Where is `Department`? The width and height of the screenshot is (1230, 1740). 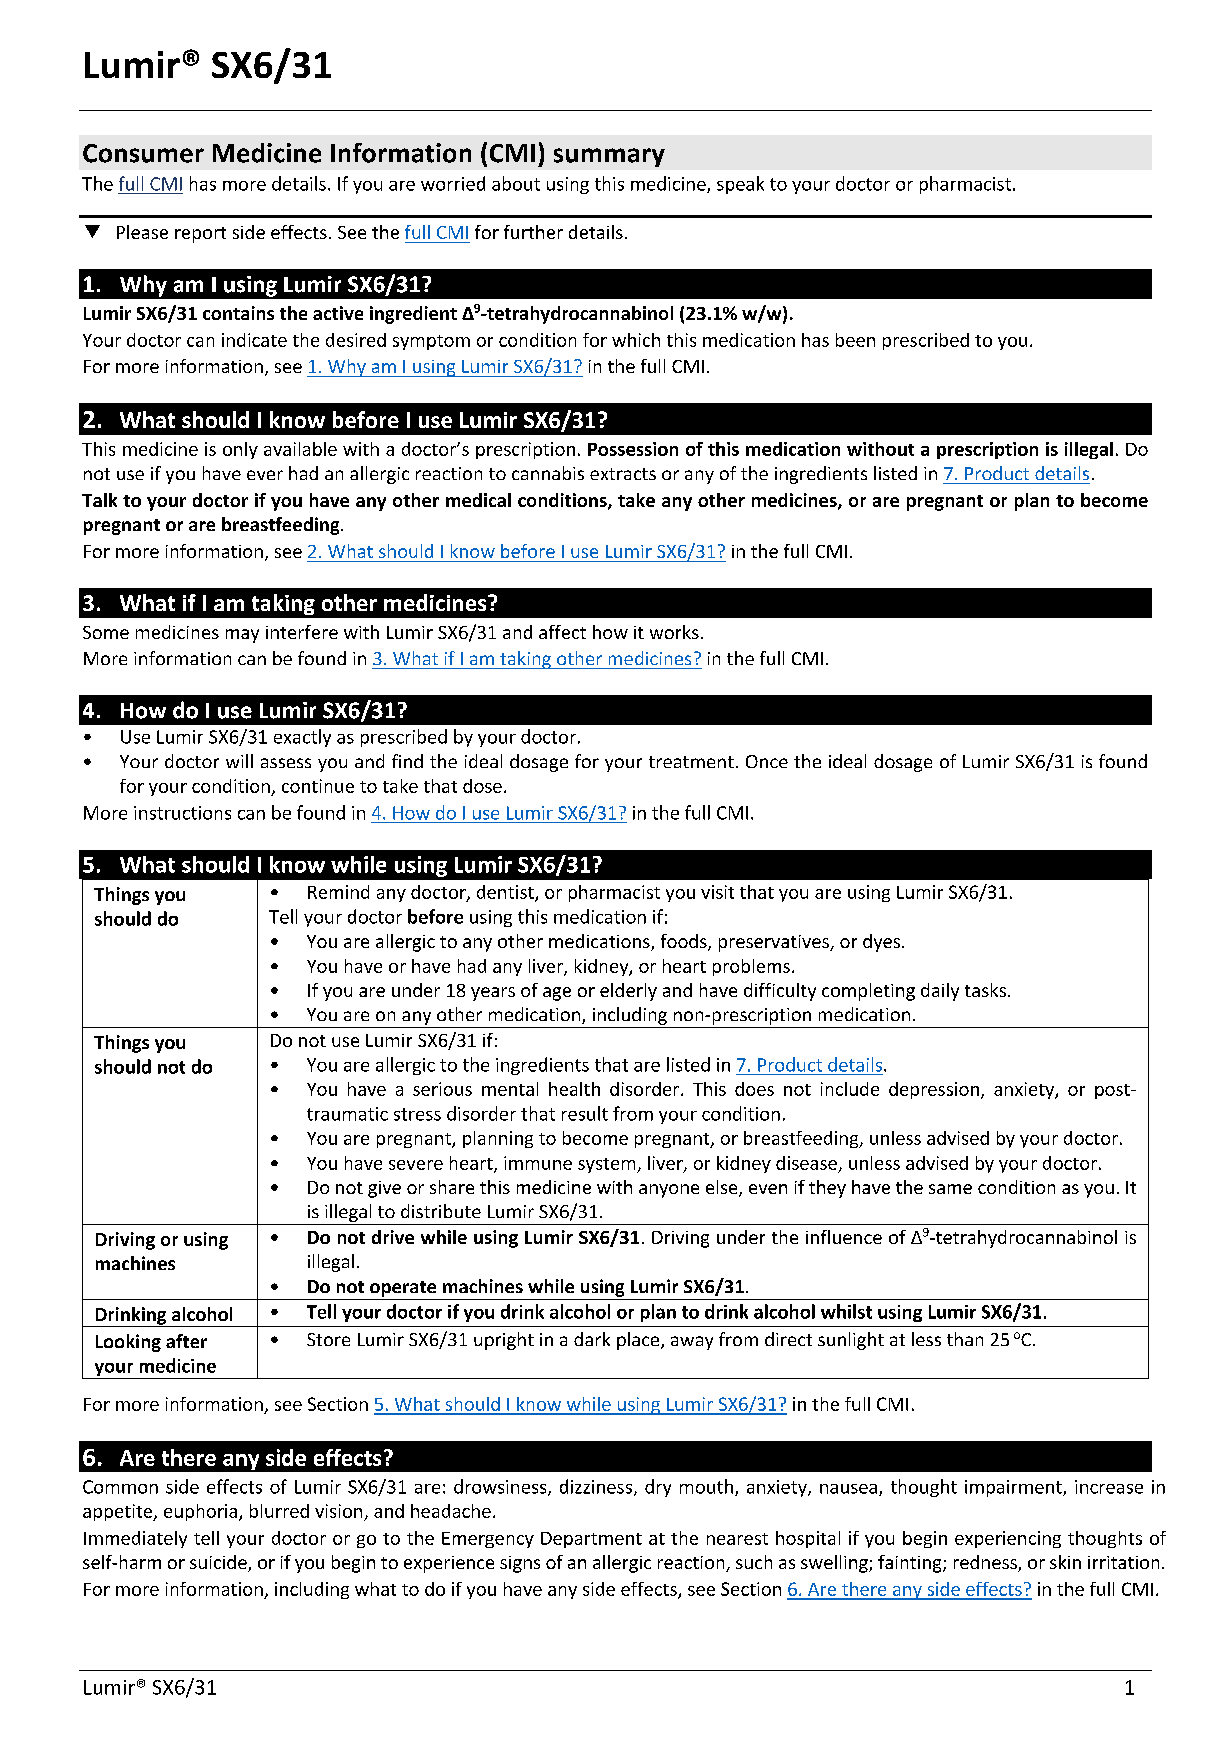
Department is located at coordinates (591, 1540).
